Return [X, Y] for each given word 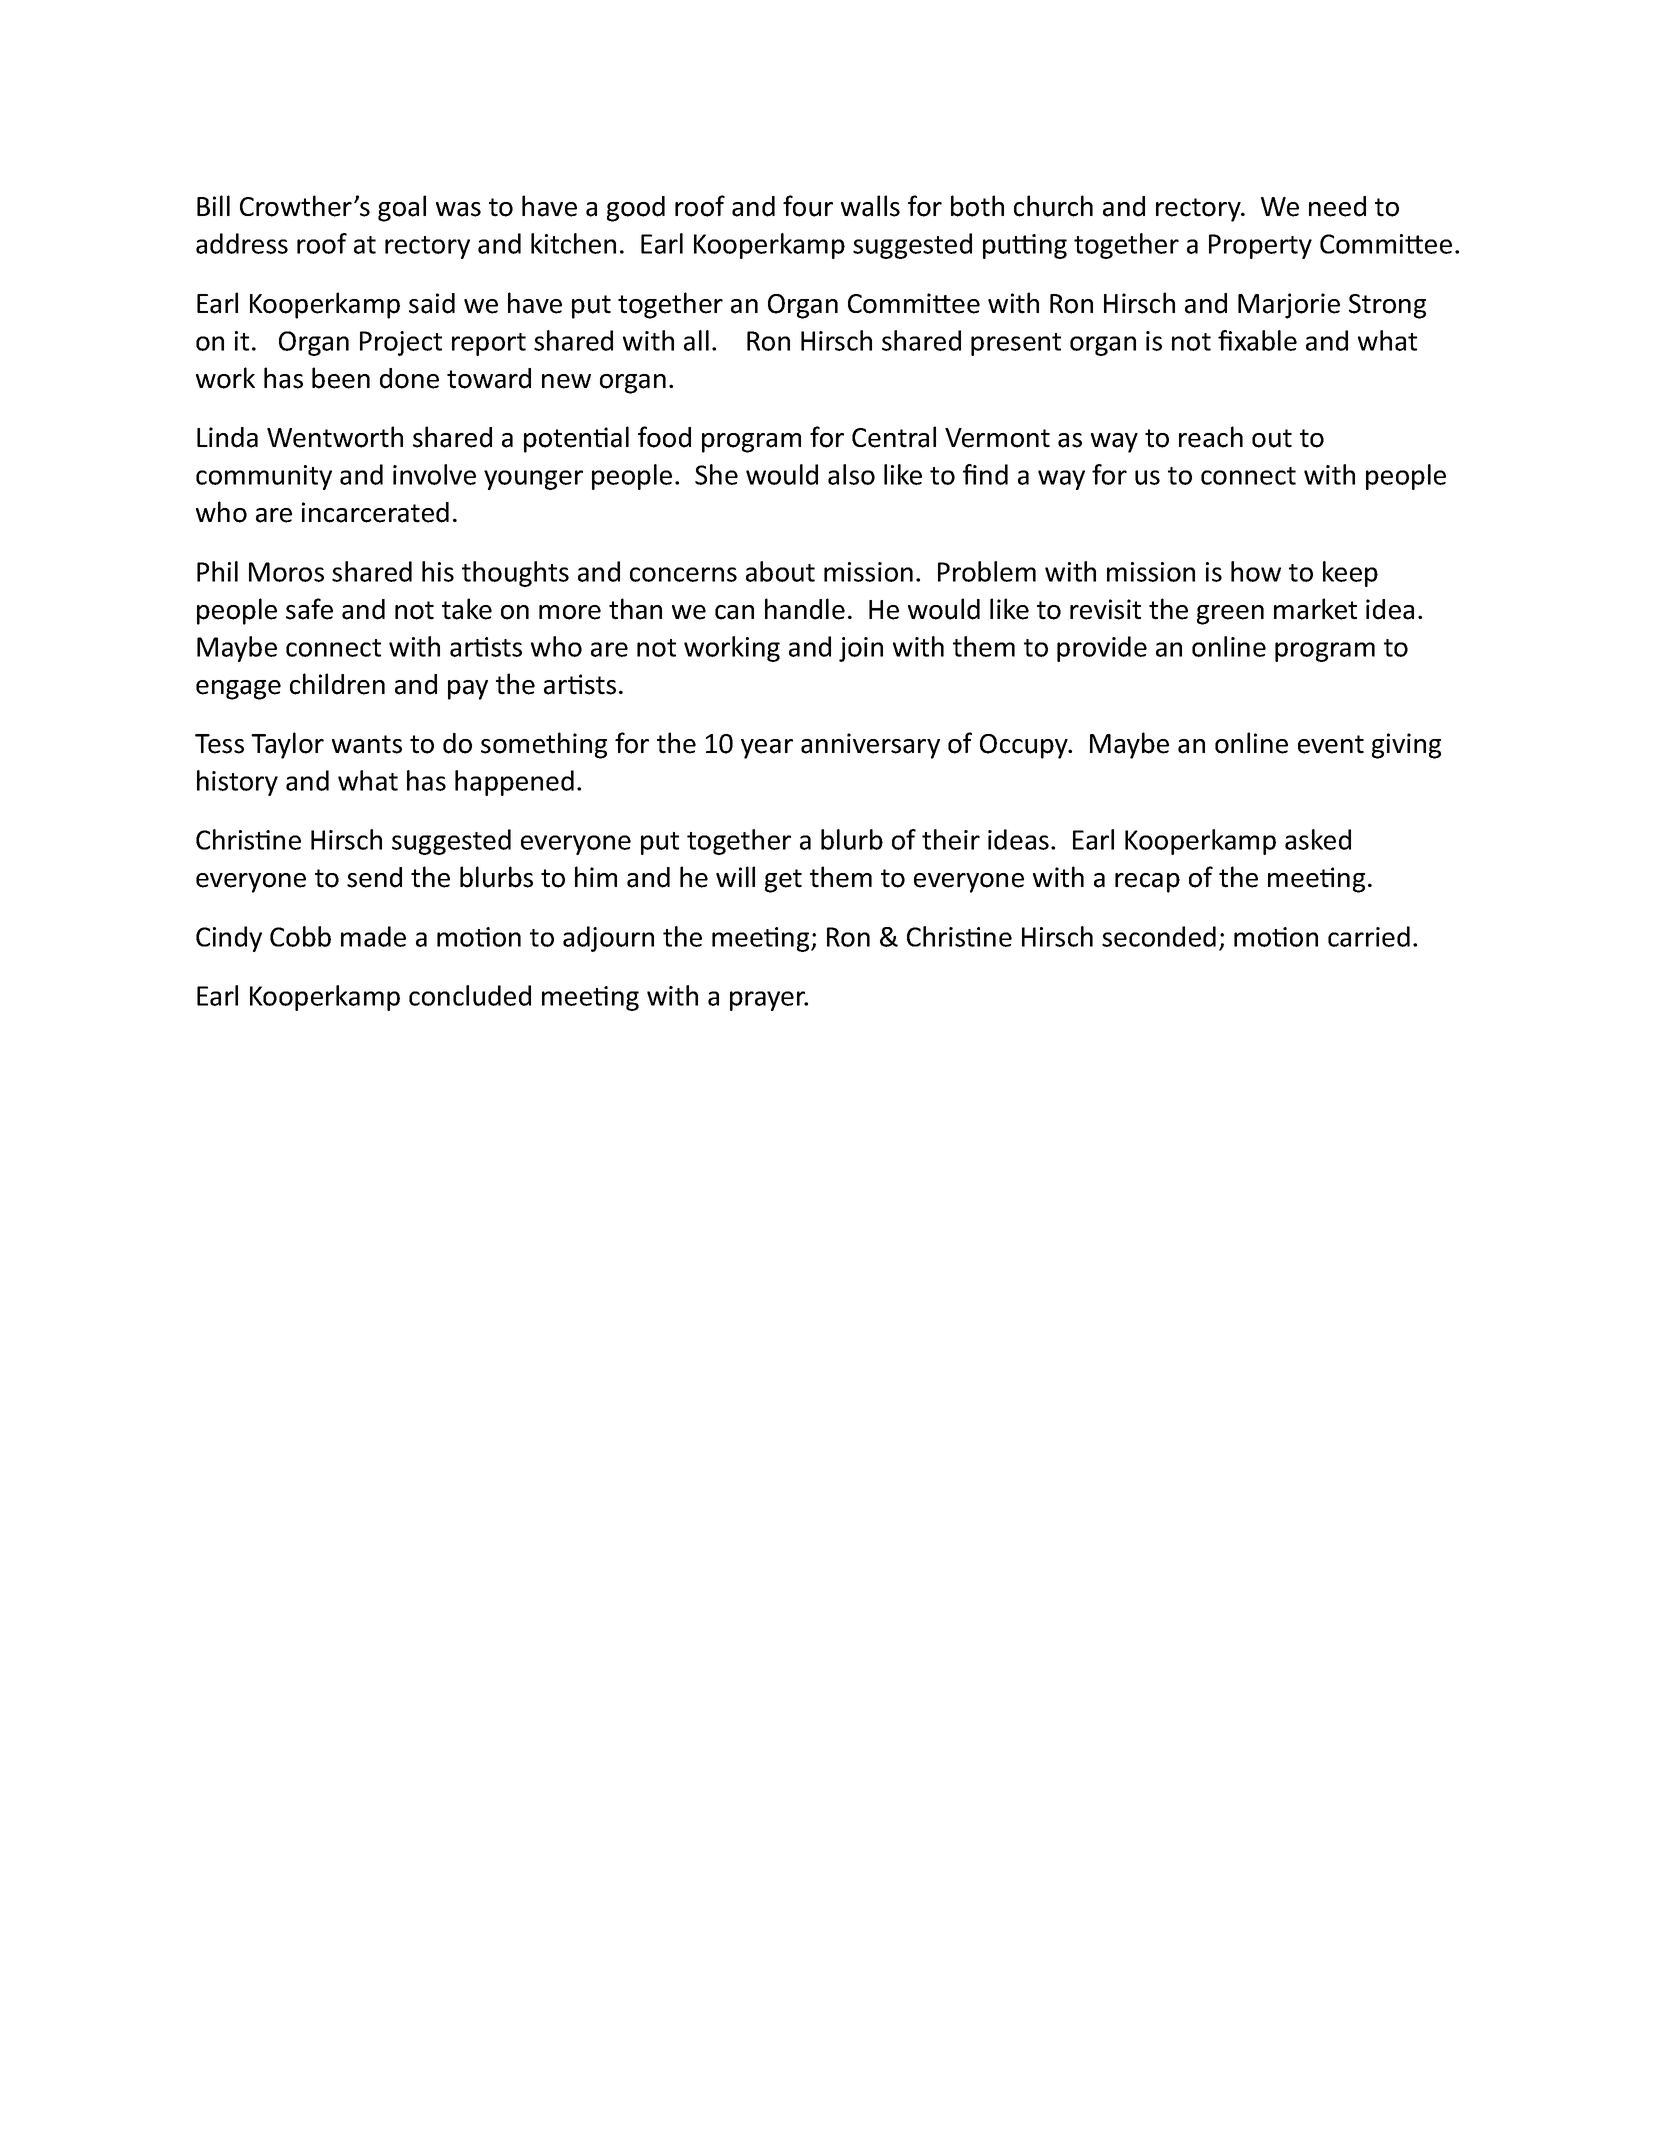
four [808, 206]
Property [1260, 246]
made [373, 936]
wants [367, 744]
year [767, 749]
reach [1211, 437]
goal [402, 208]
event [1331, 744]
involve [434, 474]
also [851, 474]
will [735, 876]
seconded [1159, 936]
